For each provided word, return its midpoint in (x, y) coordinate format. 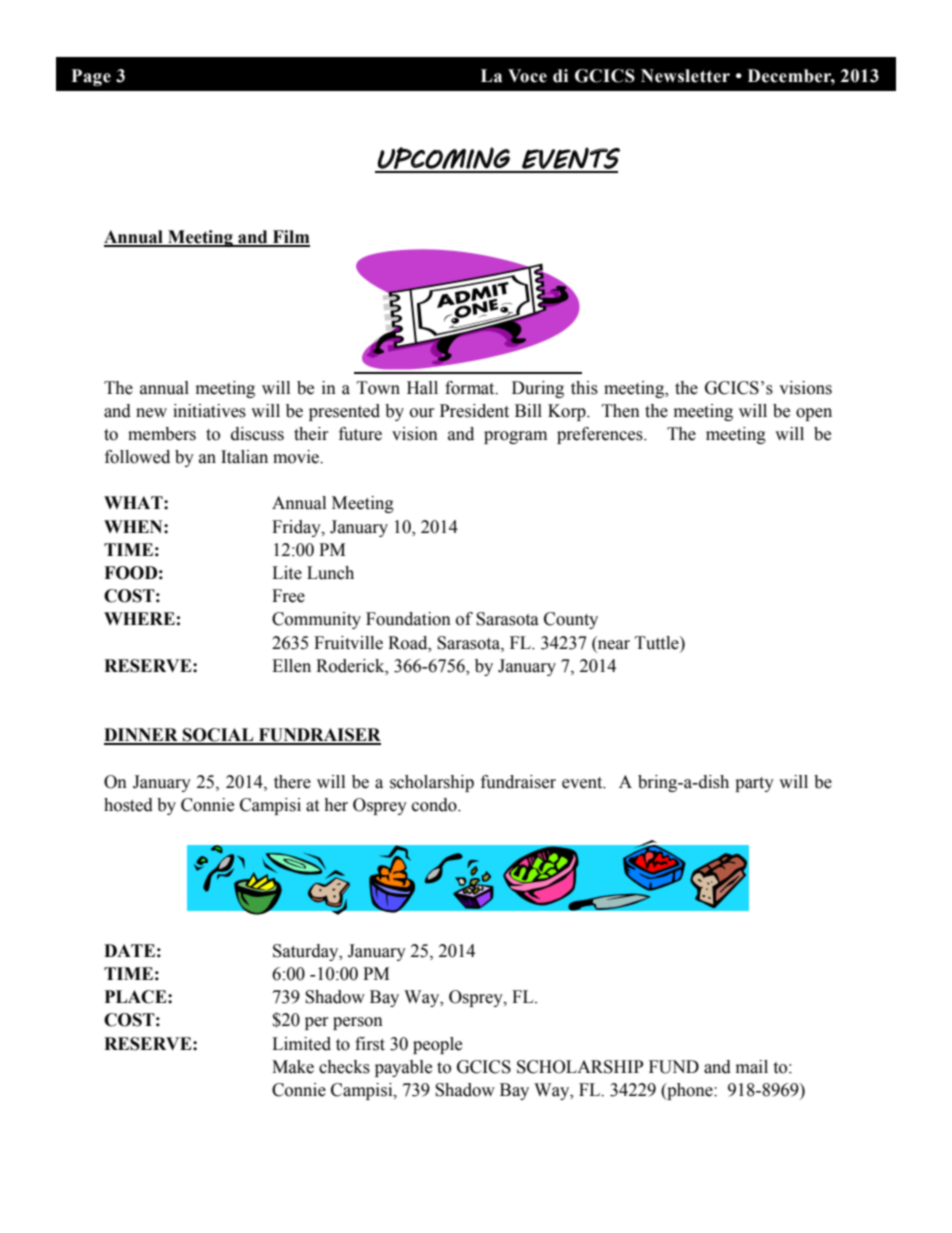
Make (293, 1067)
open (814, 414)
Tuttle (658, 643)
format (471, 388)
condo (435, 805)
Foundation (408, 619)
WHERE (139, 618)
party (754, 784)
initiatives (209, 411)
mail (752, 1067)
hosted (128, 805)
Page (91, 77)
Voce (527, 76)
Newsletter (685, 76)
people (437, 1045)
